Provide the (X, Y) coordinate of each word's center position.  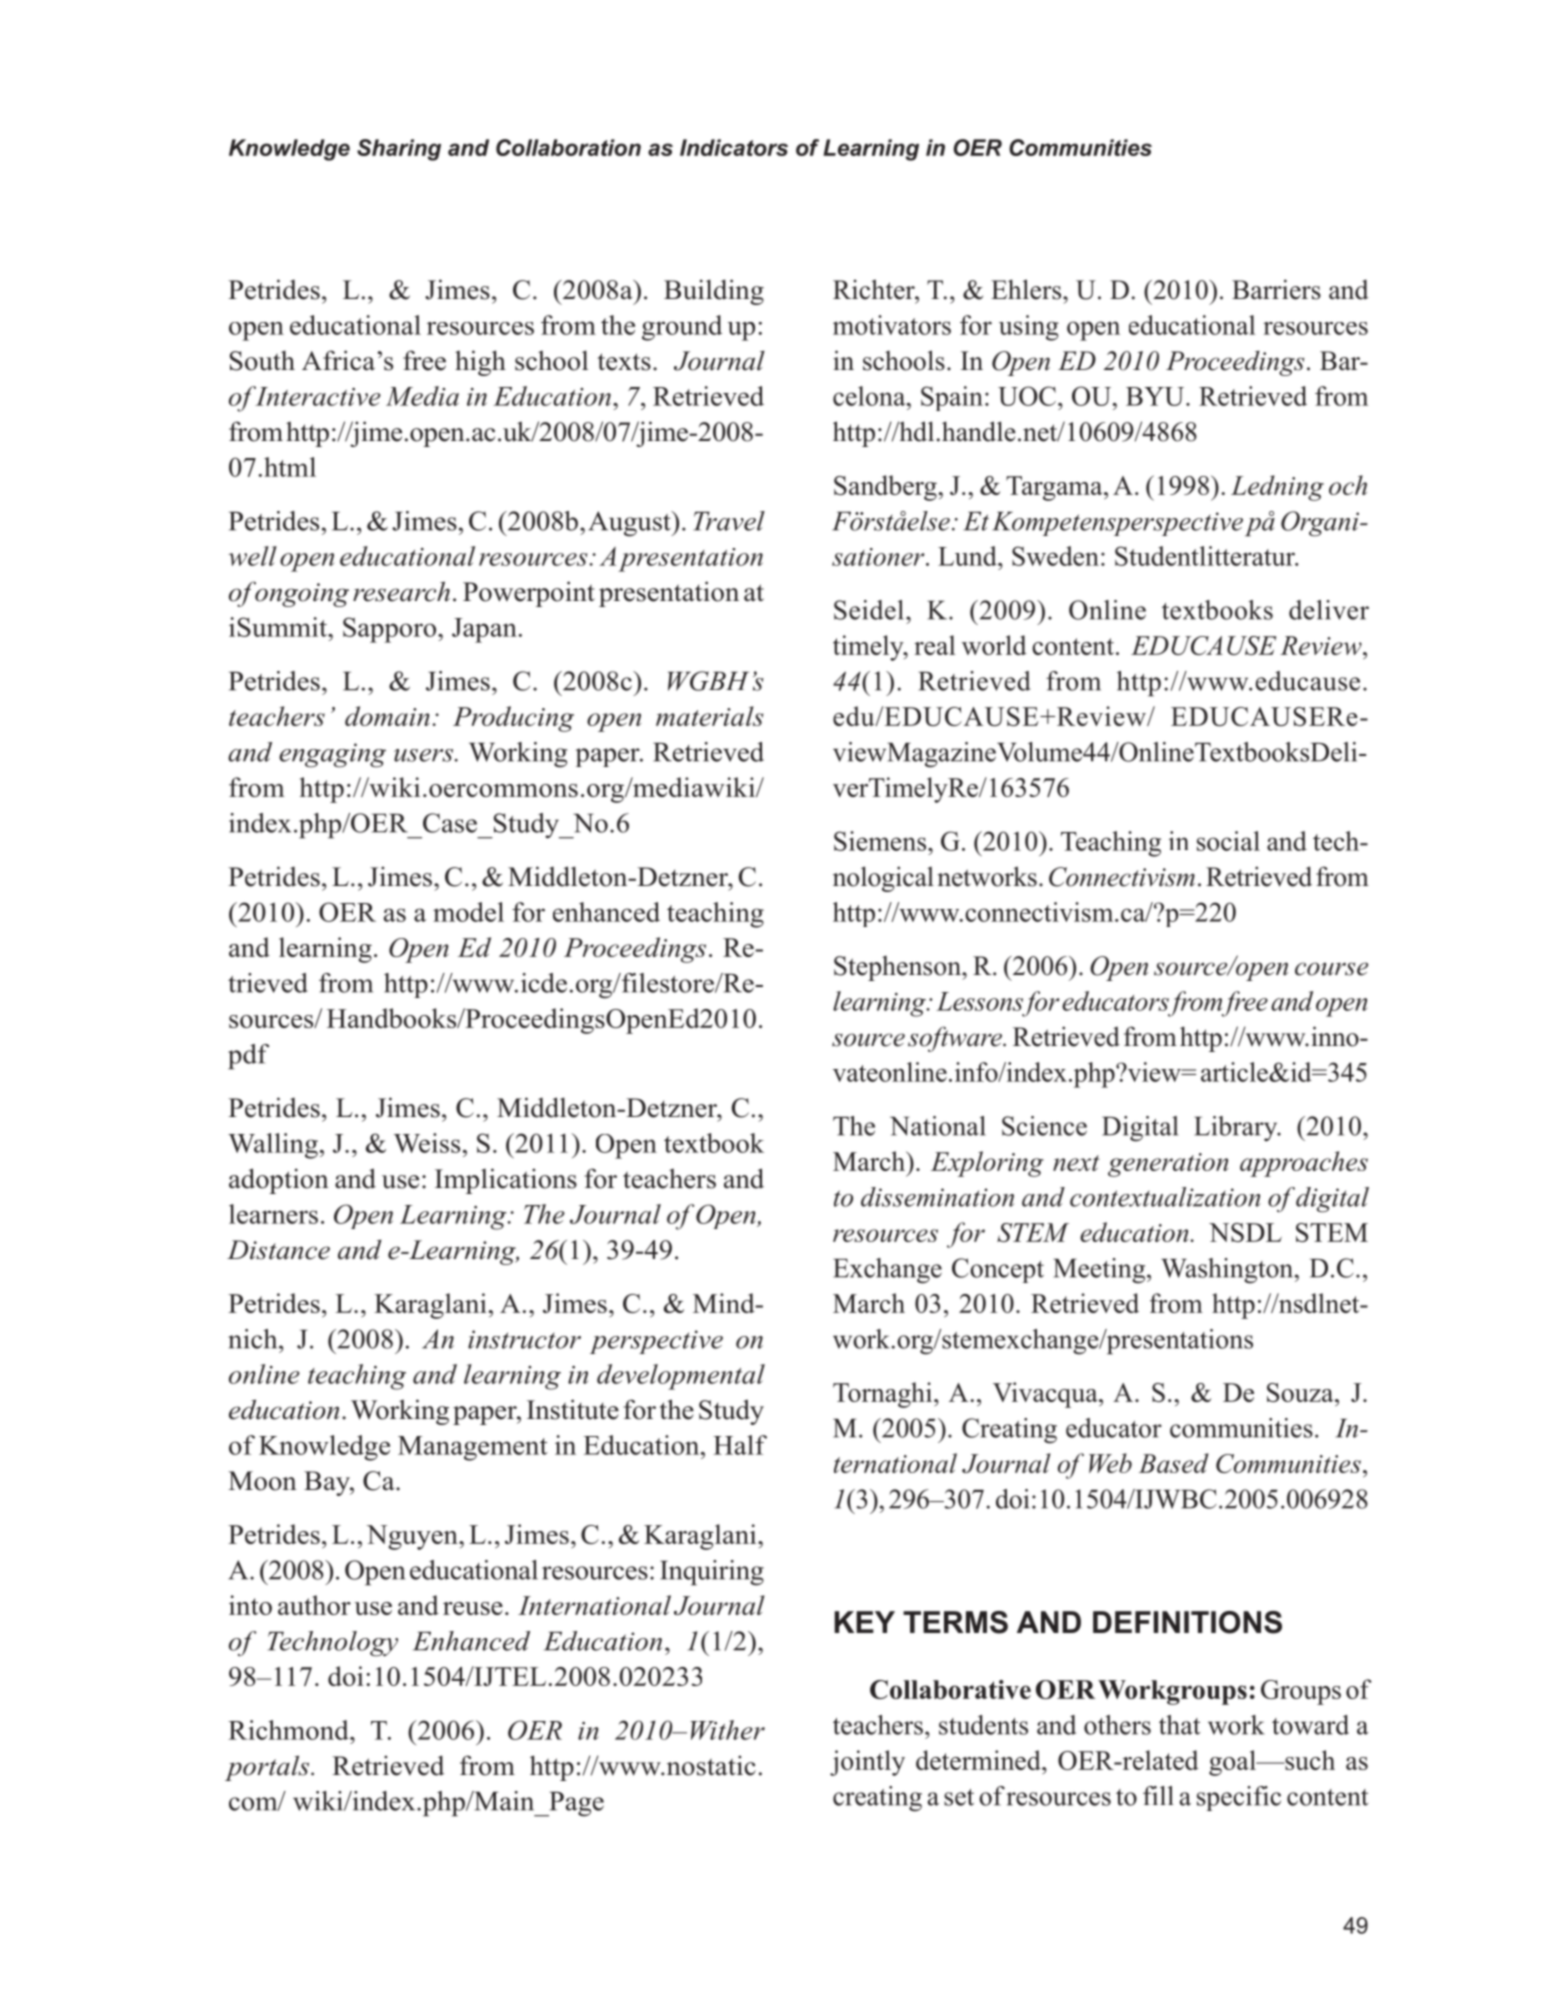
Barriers (1276, 289)
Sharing (399, 150)
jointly (867, 1763)
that (1179, 1725)
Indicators (734, 147)
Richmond (289, 1730)
